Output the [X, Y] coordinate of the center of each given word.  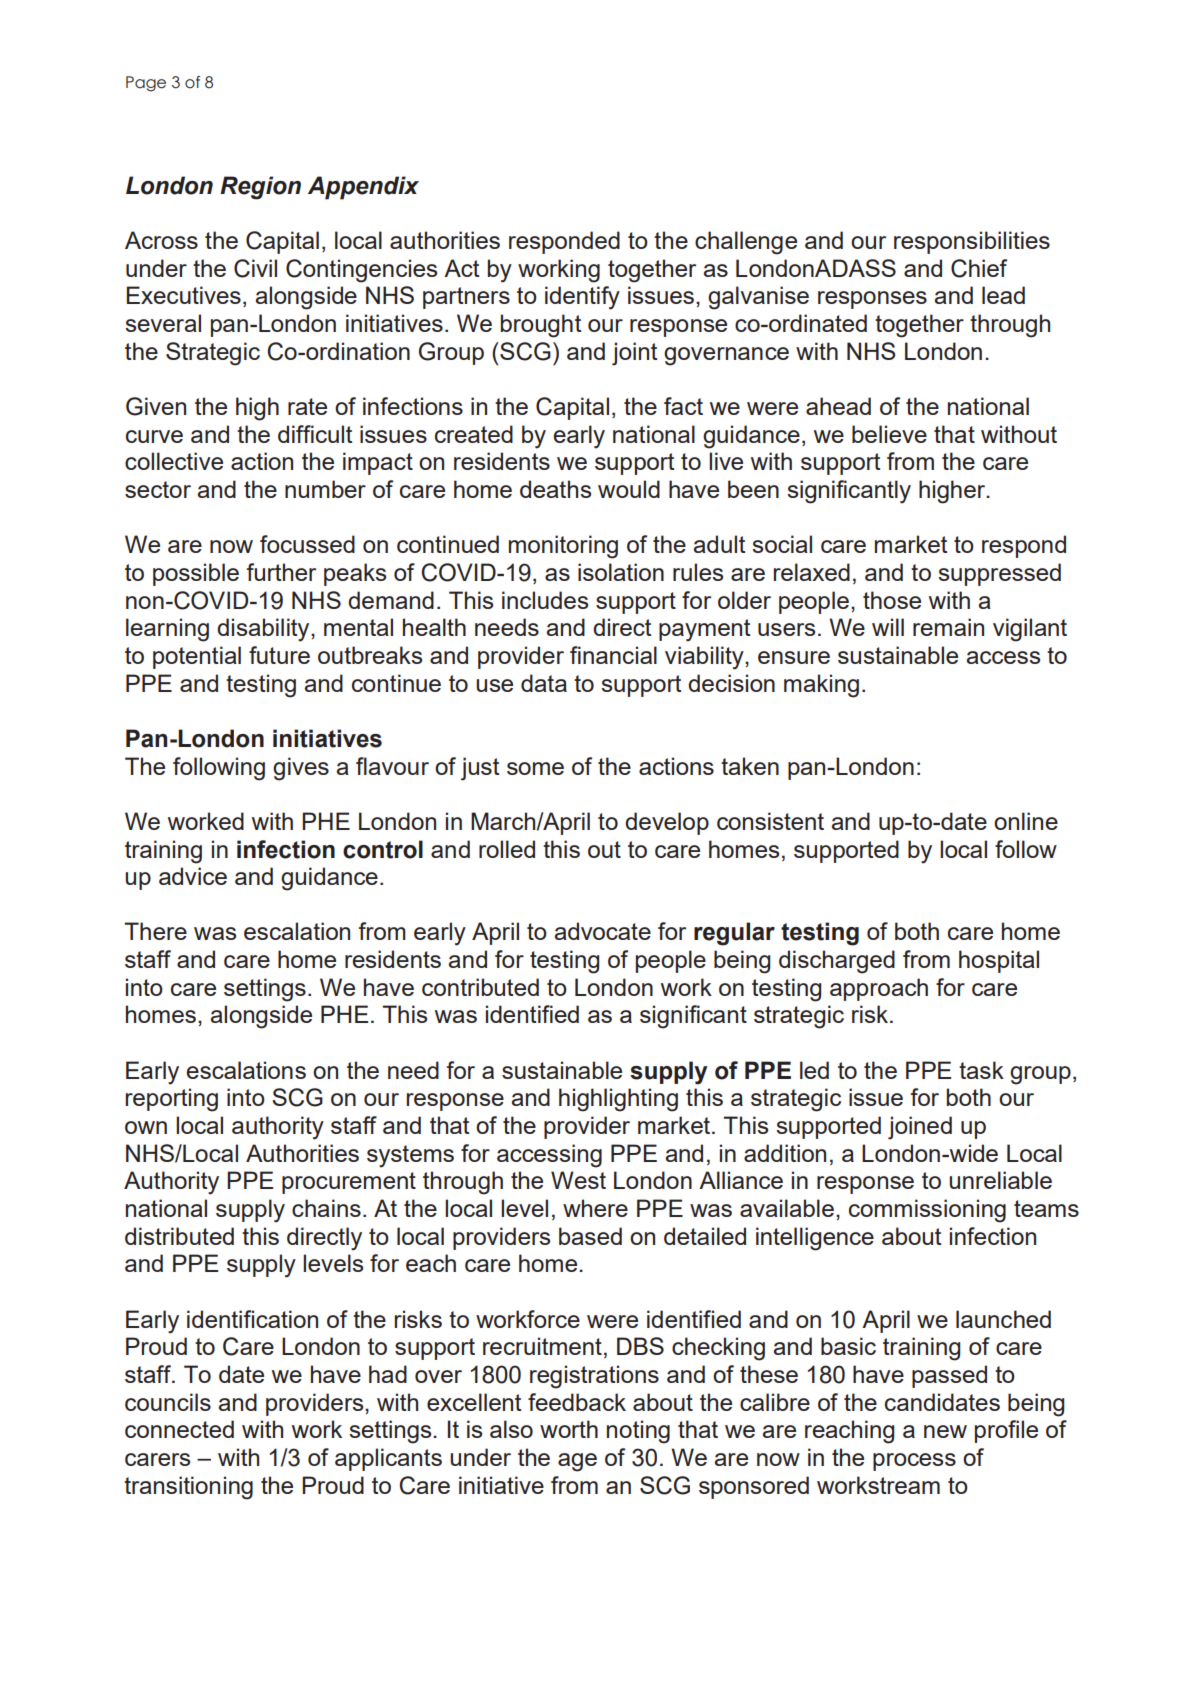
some [535, 768]
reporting [172, 1100]
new [945, 1431]
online [1026, 821]
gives [301, 769]
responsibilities [972, 242]
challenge [746, 243]
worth [569, 1429]
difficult [315, 434]
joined [920, 1128]
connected [179, 1429]
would [629, 489]
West [578, 1180]
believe [889, 434]
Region [260, 188]
